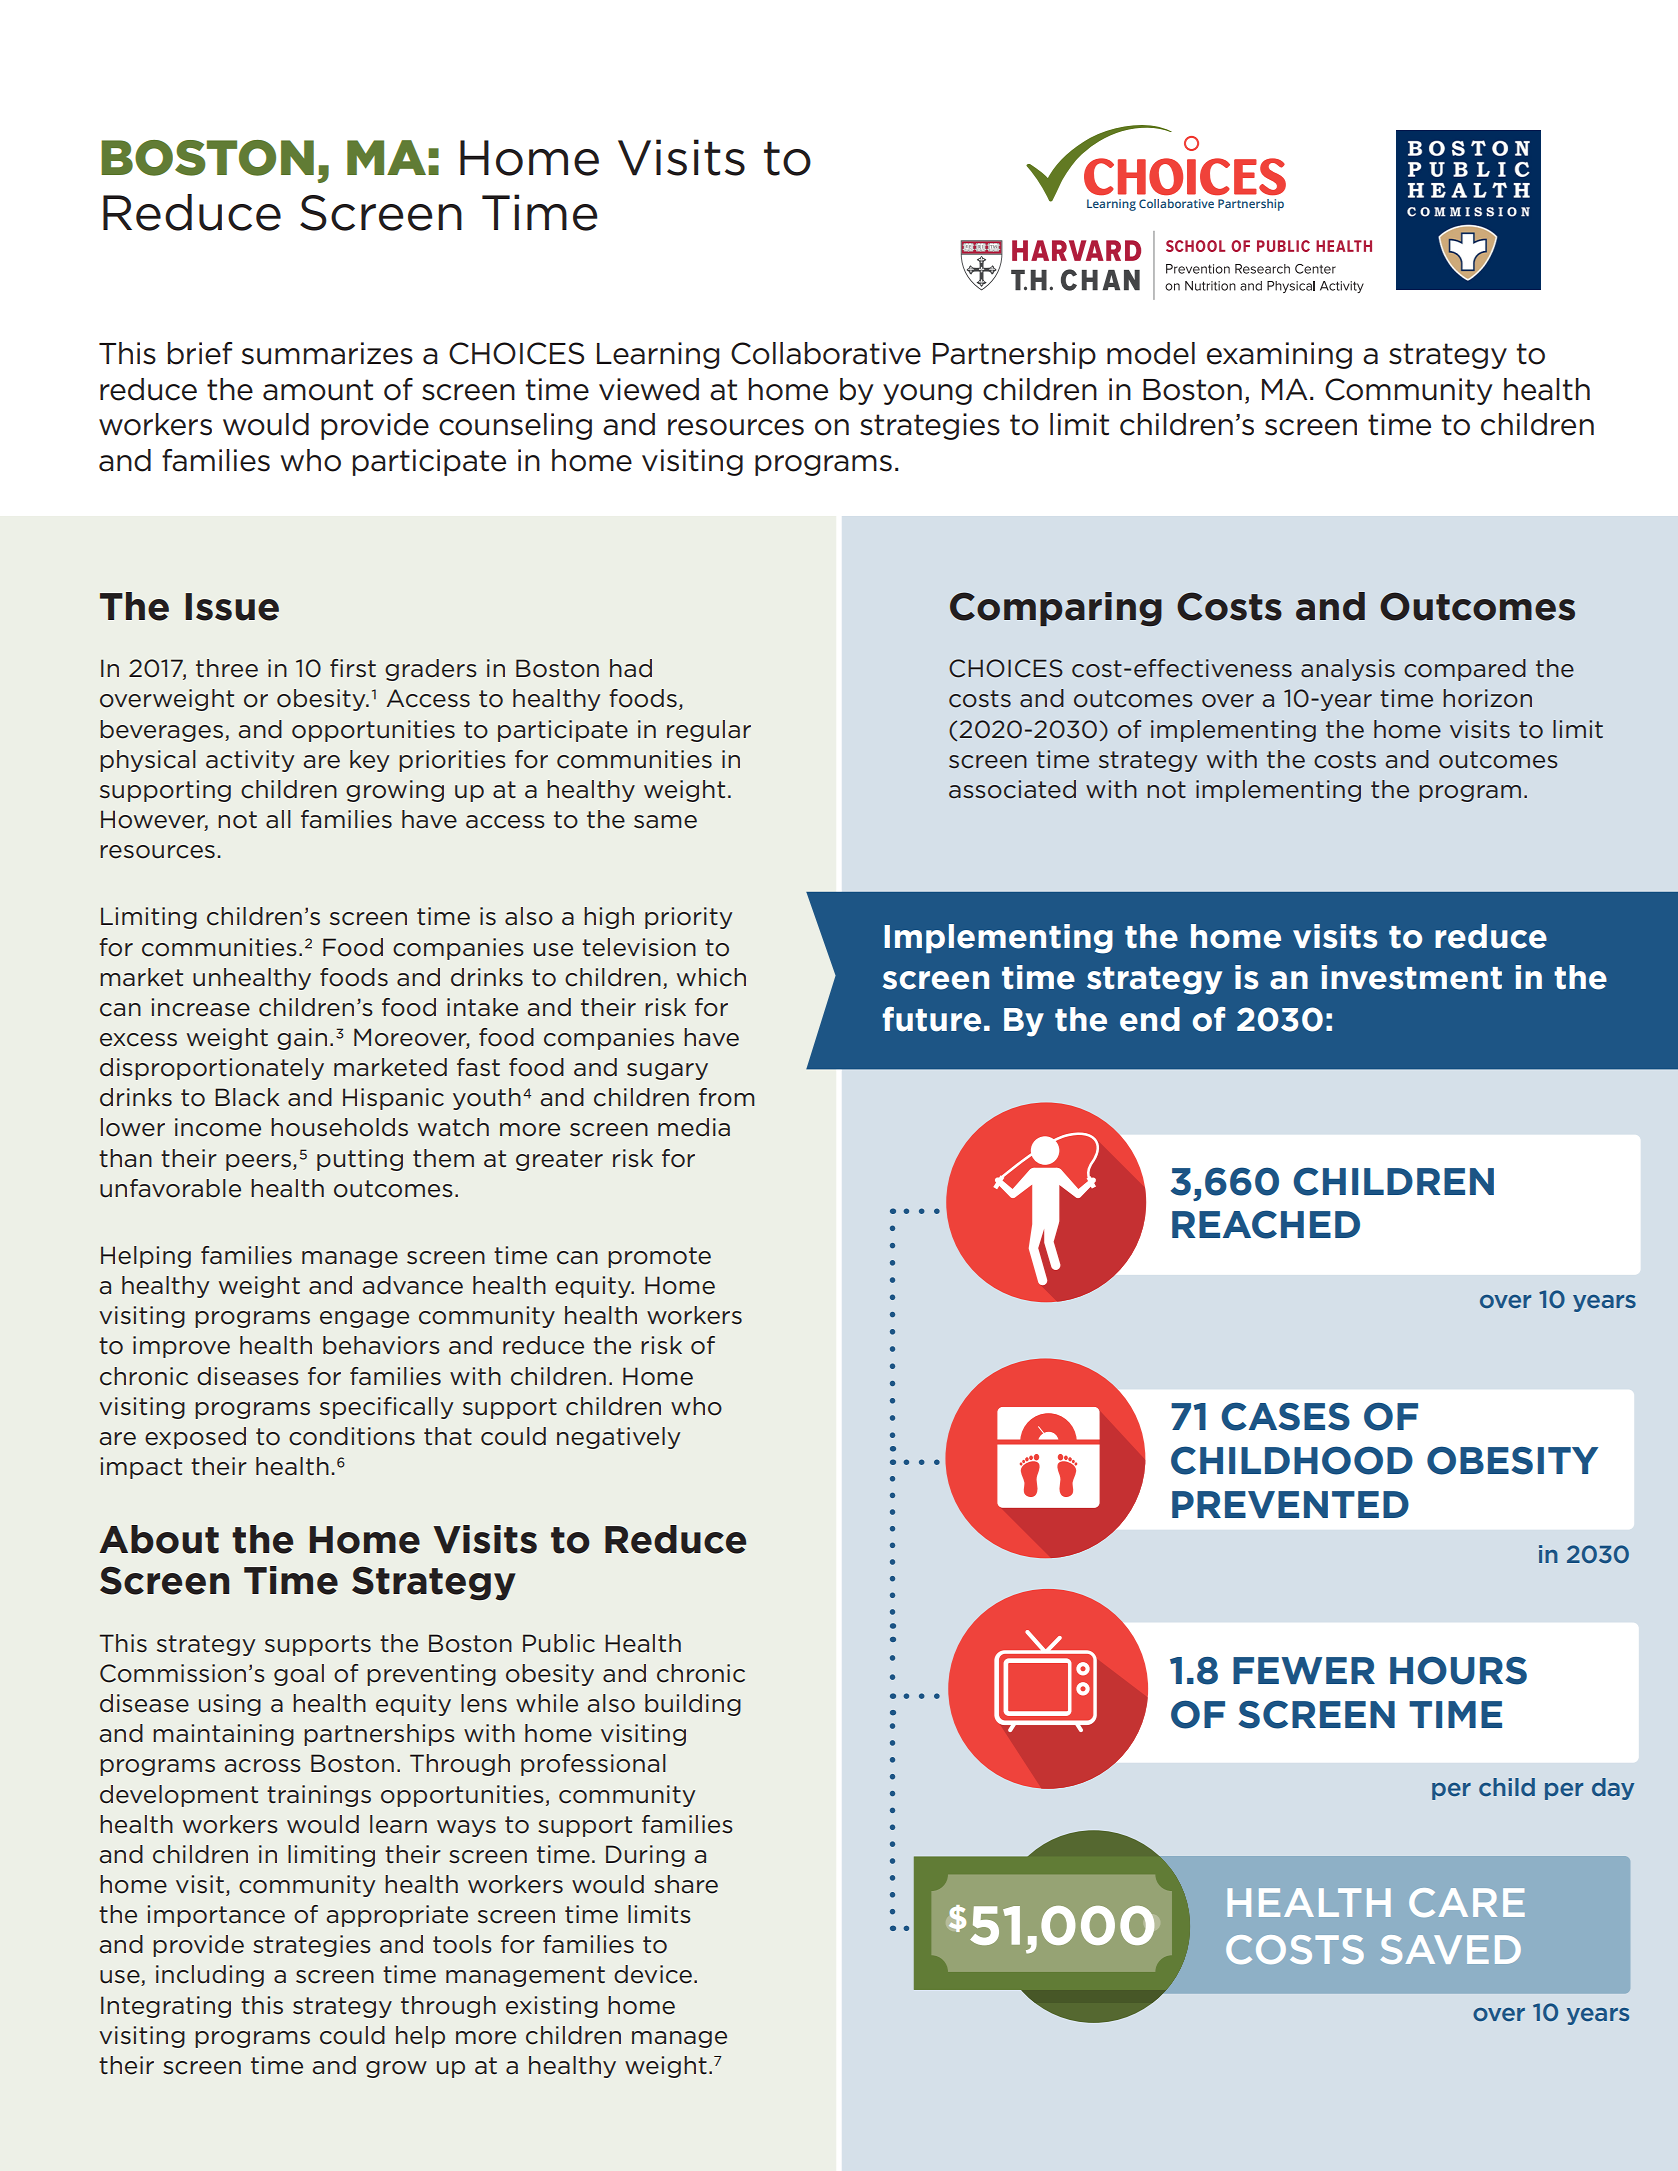  Describe the element at coordinates (1012, 789) in the screenshot. I see `associated` at that location.
